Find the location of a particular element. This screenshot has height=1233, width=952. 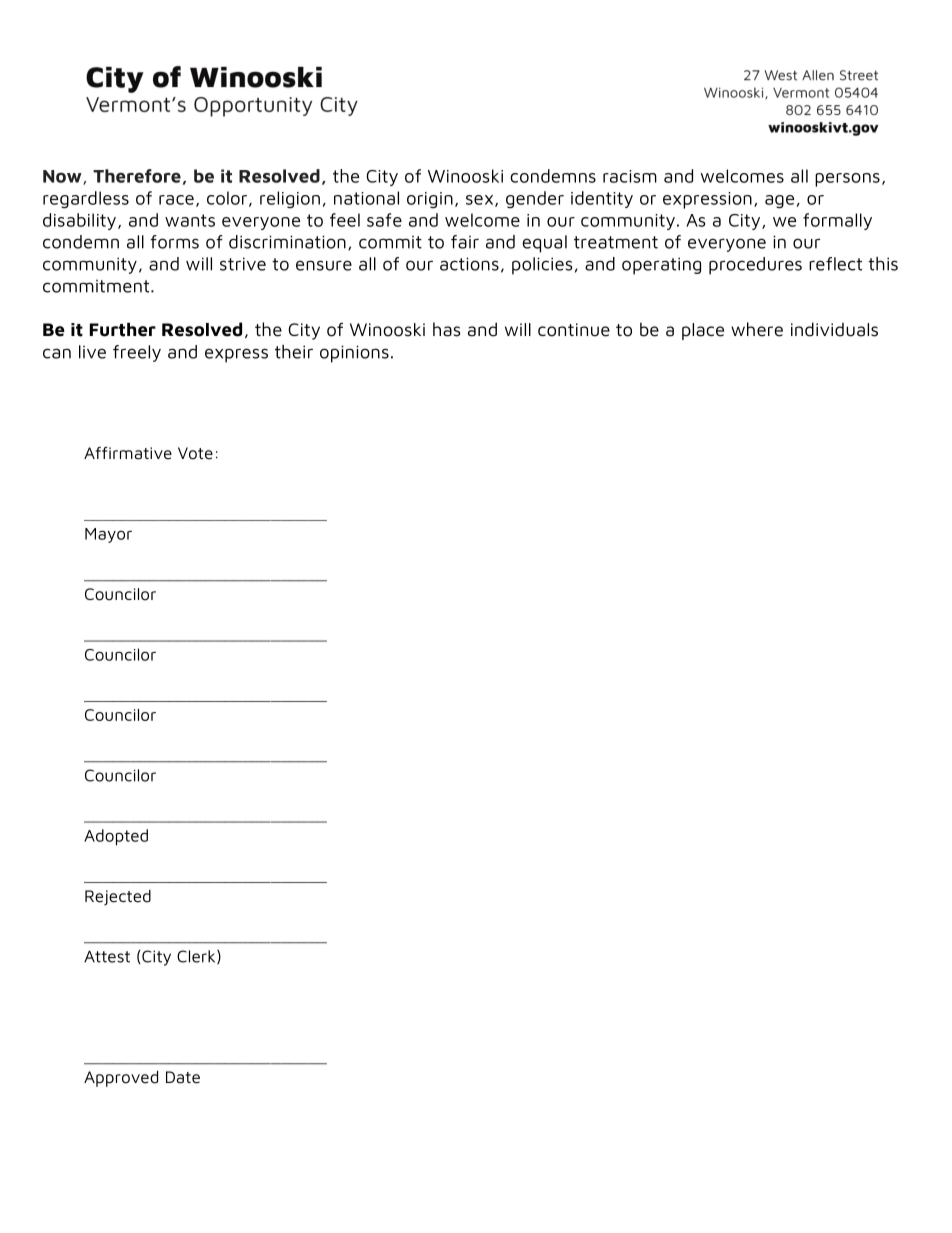

Rejected is located at coordinates (118, 897).
